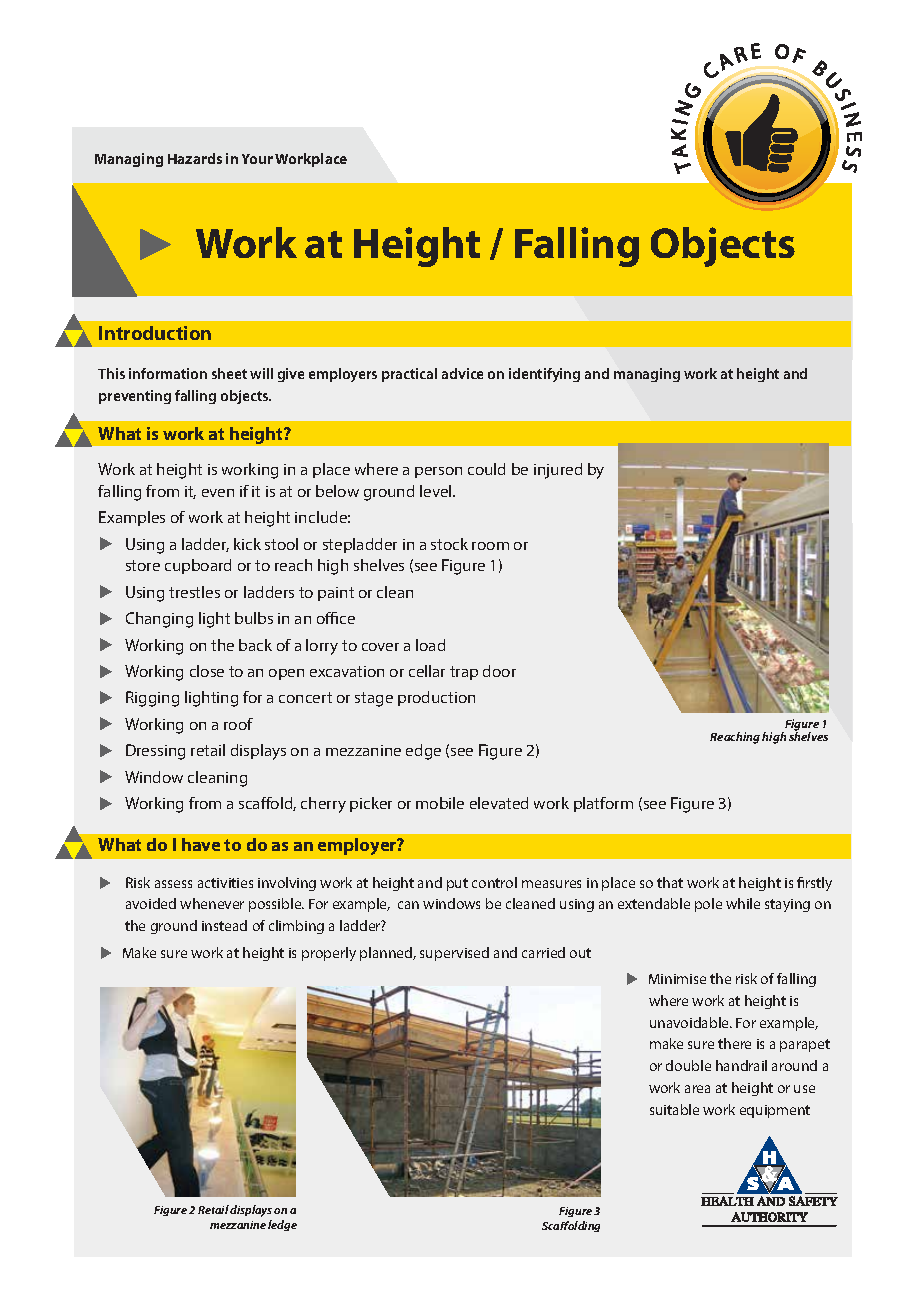  Describe the element at coordinates (462, 373) in the screenshot. I see `advice` at that location.
